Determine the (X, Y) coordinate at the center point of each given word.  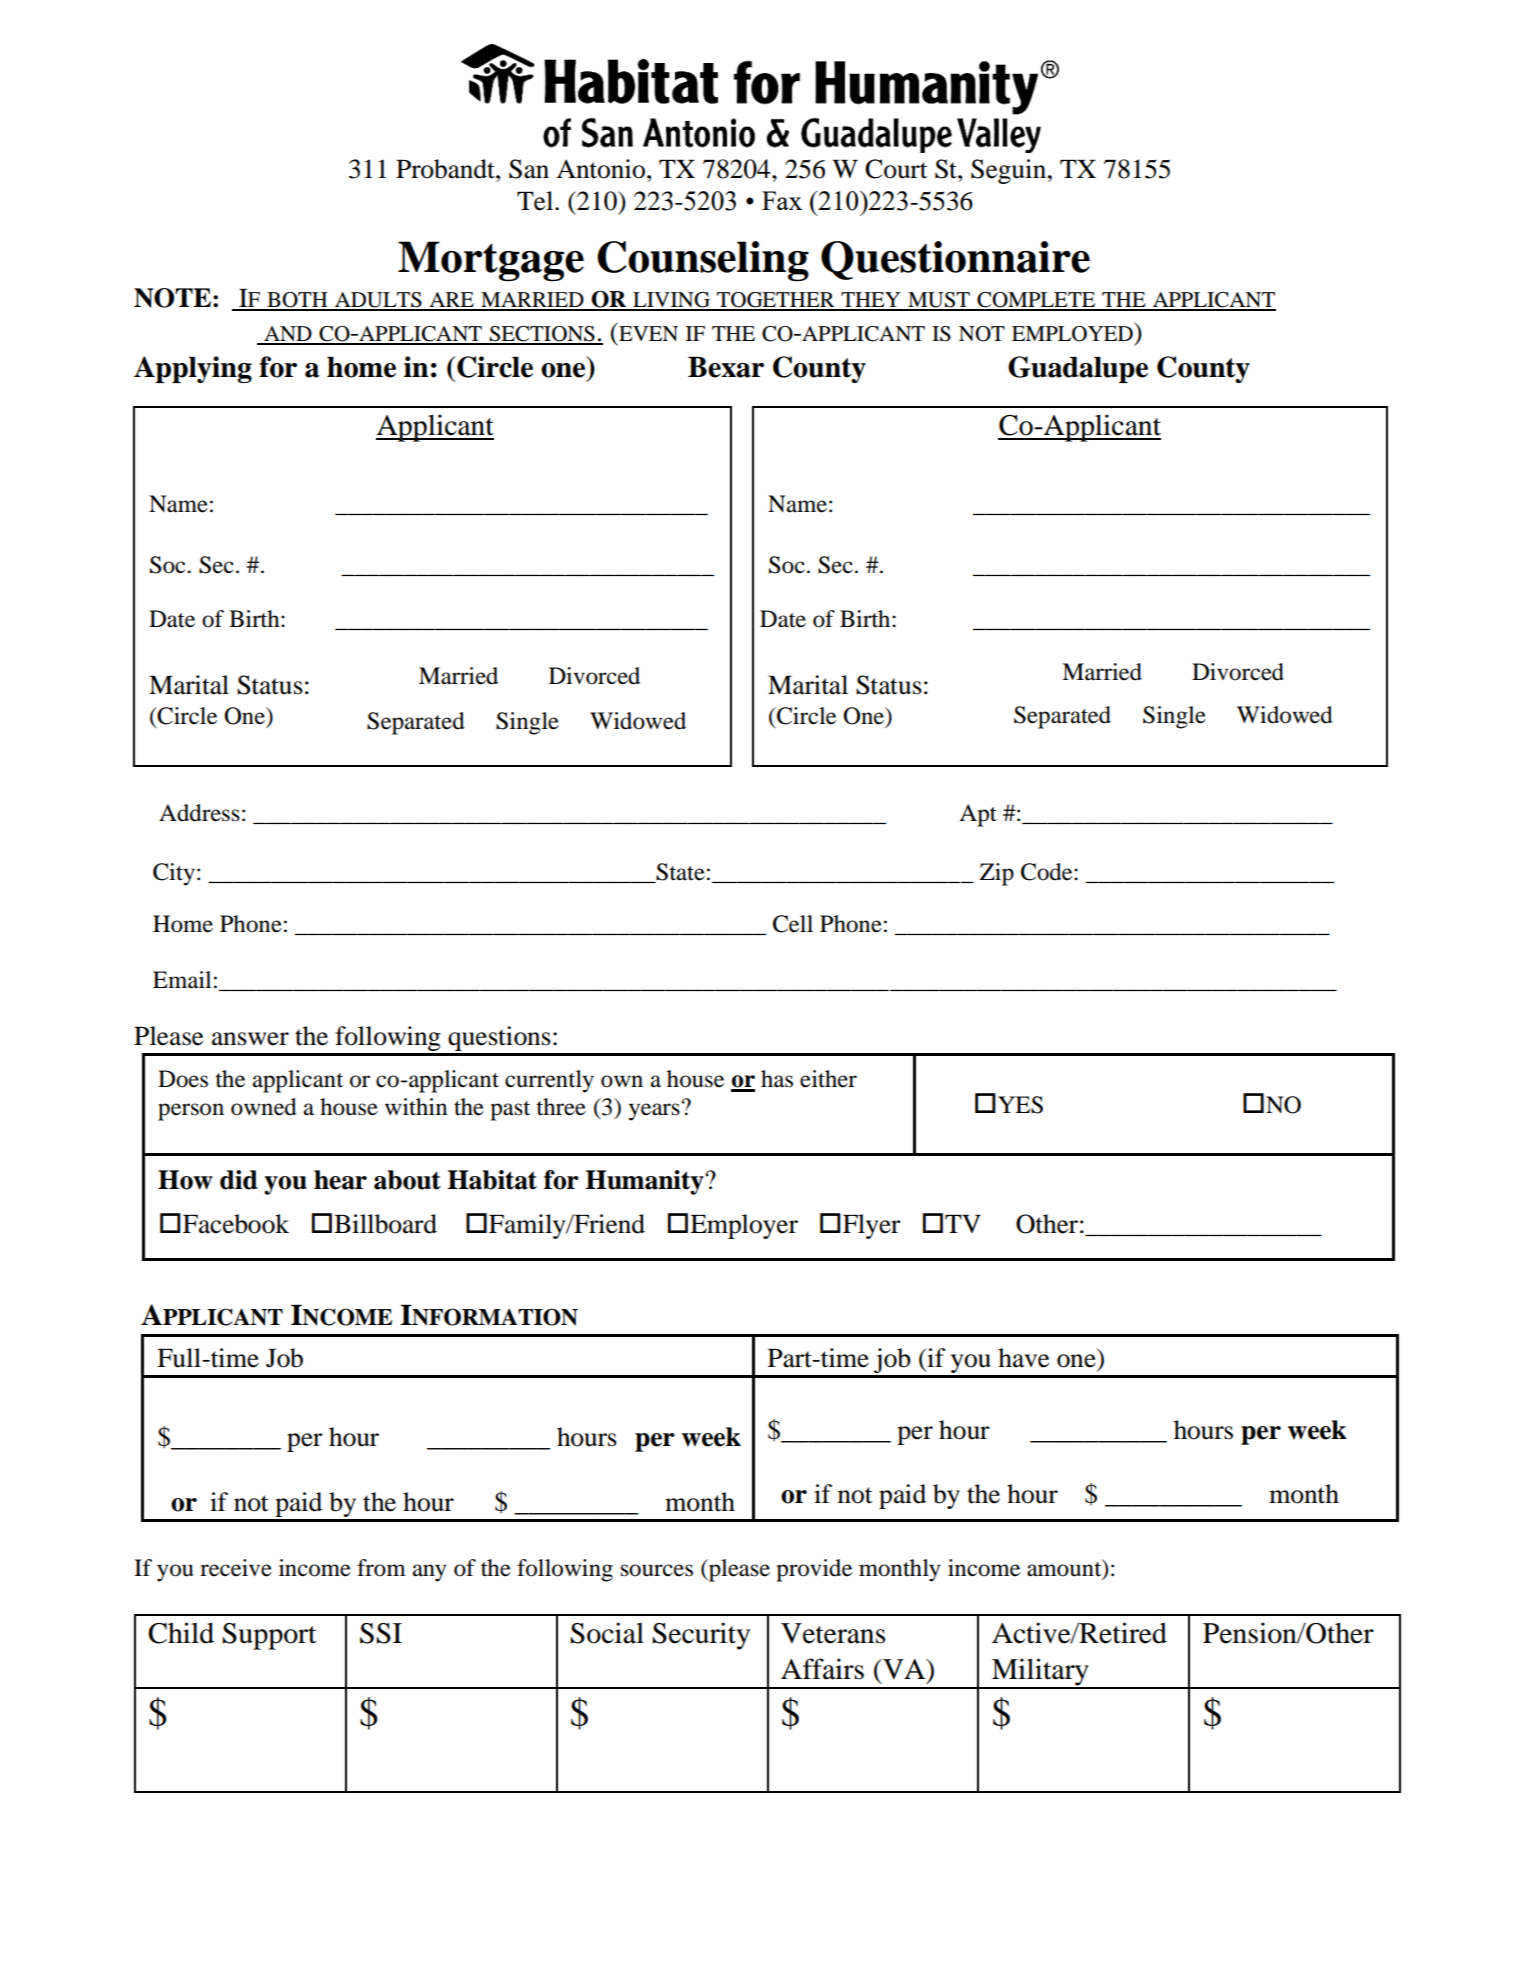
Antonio (600, 169)
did (238, 1180)
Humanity (645, 1182)
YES (1020, 1105)
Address (199, 813)
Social (607, 1633)
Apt (978, 815)
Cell (793, 924)
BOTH (297, 301)
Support (269, 1636)
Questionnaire (955, 260)
